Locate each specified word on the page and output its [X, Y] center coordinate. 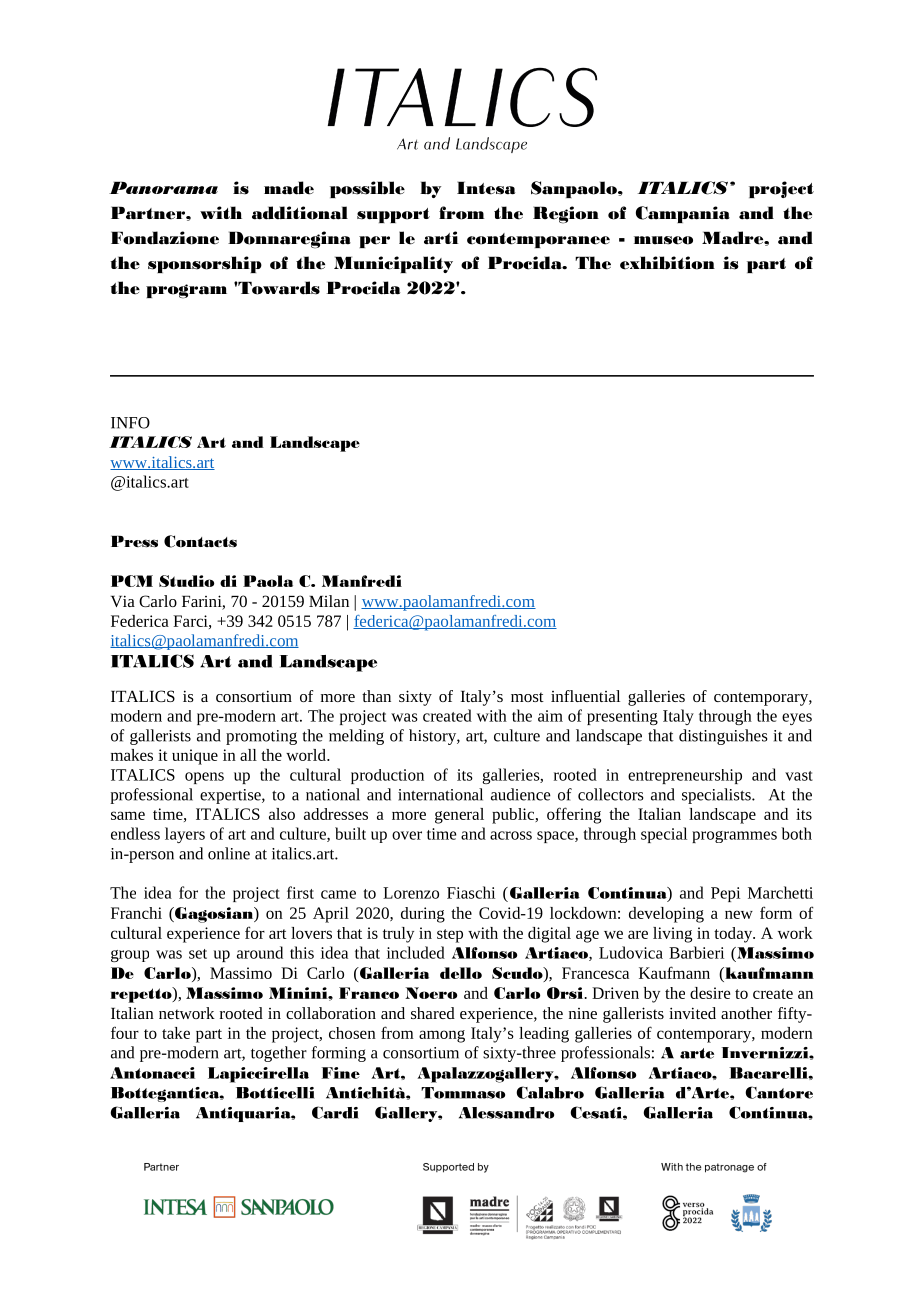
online [229, 853]
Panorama [163, 187]
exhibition [667, 263]
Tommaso [463, 1093]
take [176, 1033]
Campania [683, 214]
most [527, 697]
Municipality [393, 264]
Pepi [725, 894]
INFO [130, 423]
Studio [186, 581]
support [393, 215]
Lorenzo [411, 893]
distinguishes [723, 737]
